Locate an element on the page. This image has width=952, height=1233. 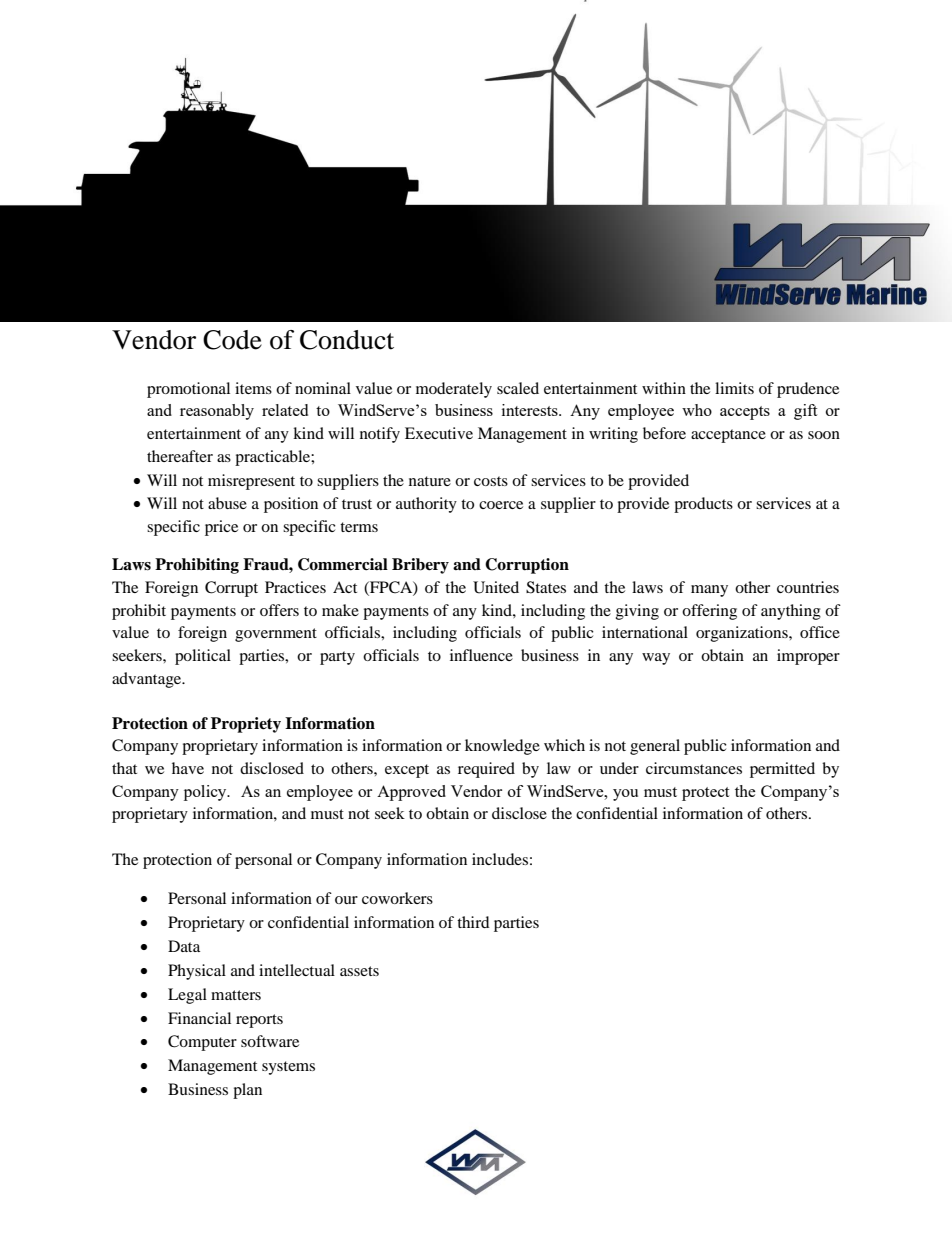
general is located at coordinates (655, 747).
